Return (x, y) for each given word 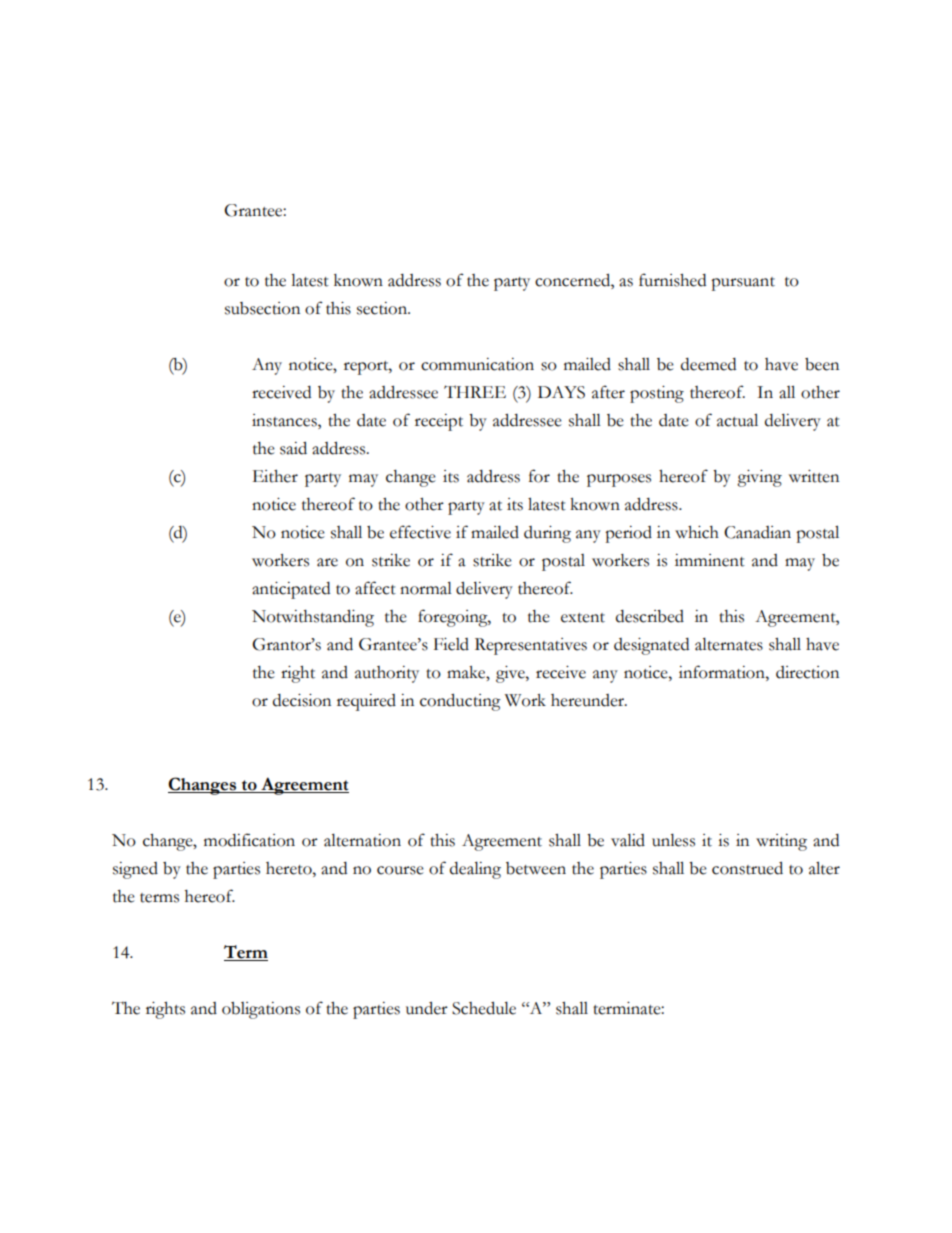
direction (807, 672)
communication (477, 364)
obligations (261, 1010)
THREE (475, 391)
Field (451, 644)
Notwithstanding (313, 618)
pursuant (743, 284)
